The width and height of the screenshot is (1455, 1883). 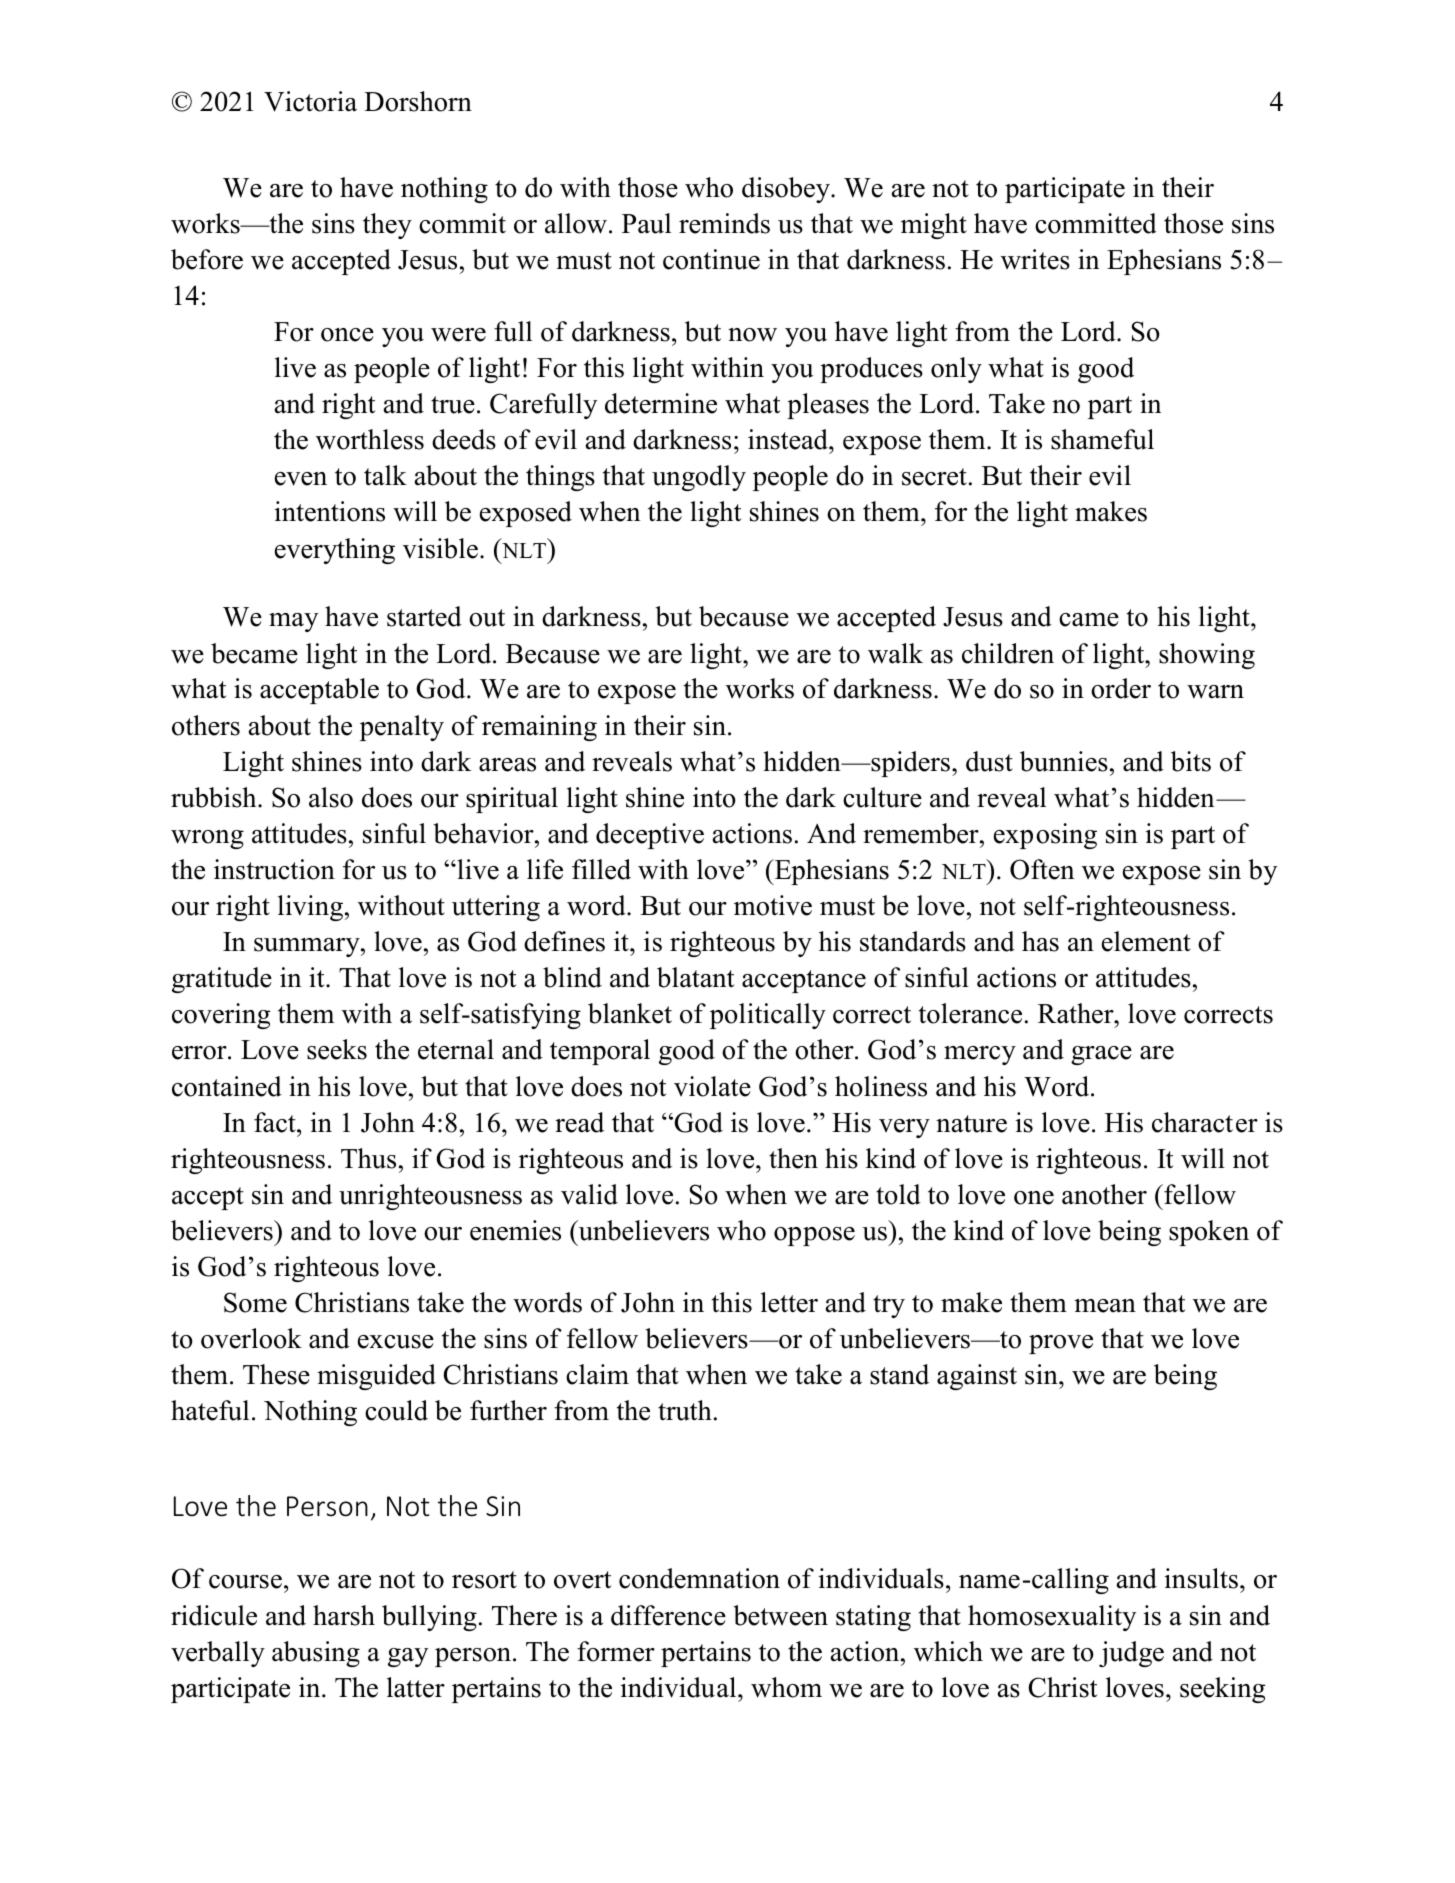 What do you see at coordinates (787, 190) in the screenshot?
I see `disobey` at bounding box center [787, 190].
